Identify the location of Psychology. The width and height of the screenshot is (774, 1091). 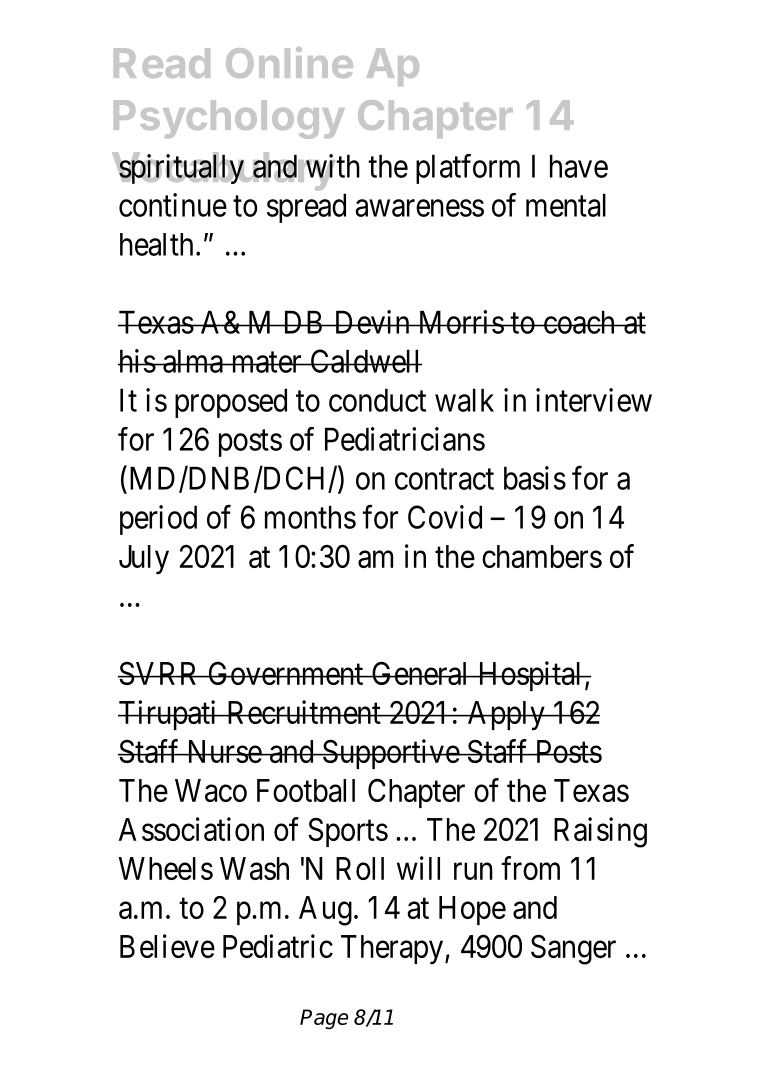
(229, 119).
